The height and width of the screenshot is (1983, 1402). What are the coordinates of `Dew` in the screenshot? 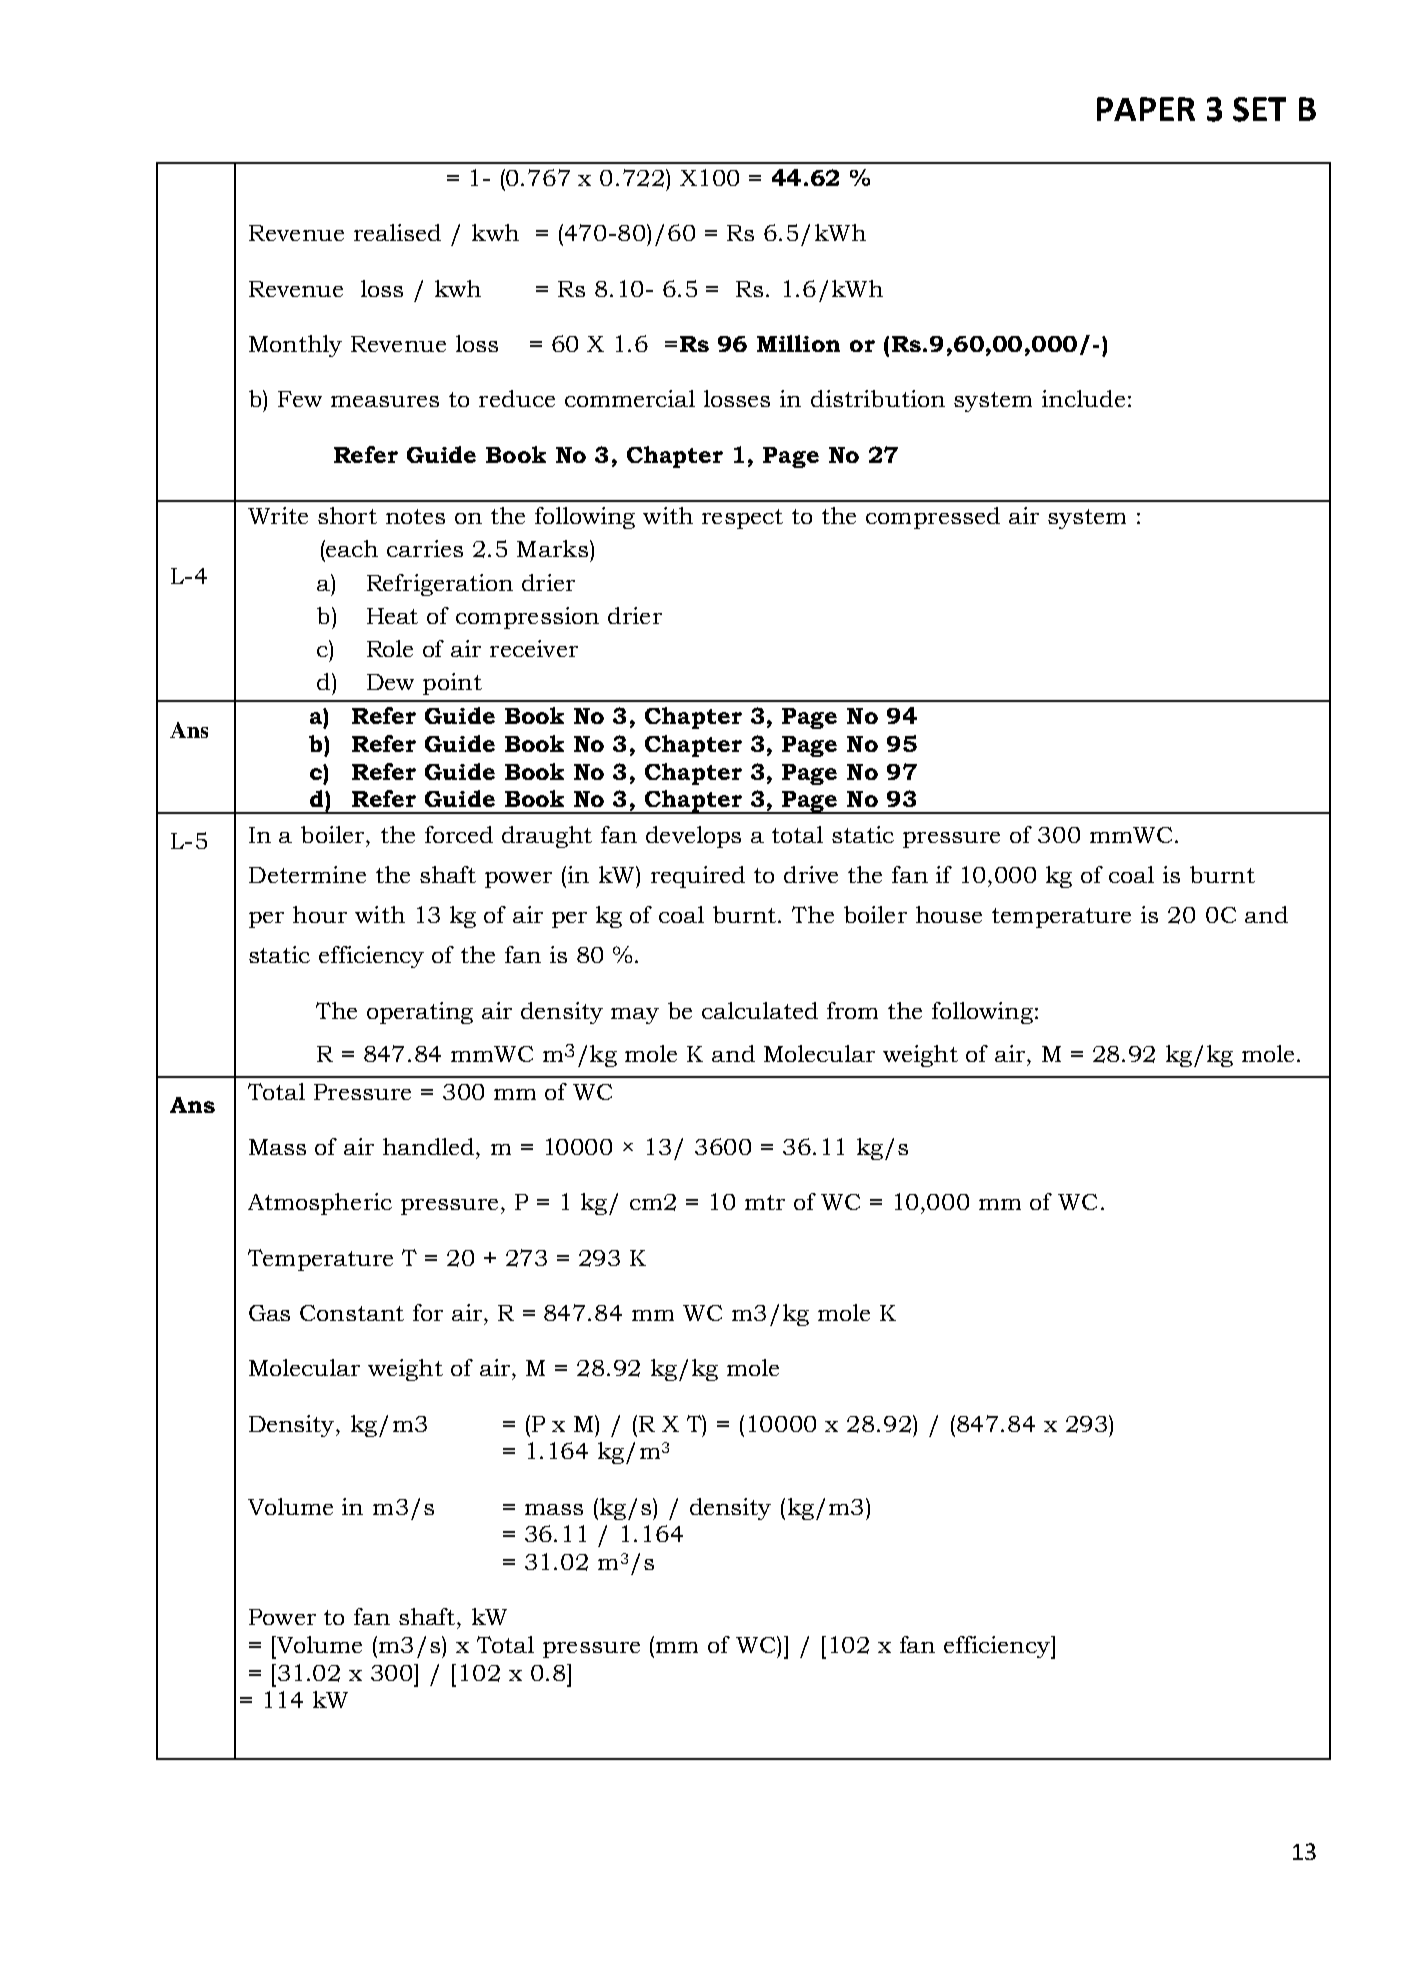 It's located at (390, 682).
